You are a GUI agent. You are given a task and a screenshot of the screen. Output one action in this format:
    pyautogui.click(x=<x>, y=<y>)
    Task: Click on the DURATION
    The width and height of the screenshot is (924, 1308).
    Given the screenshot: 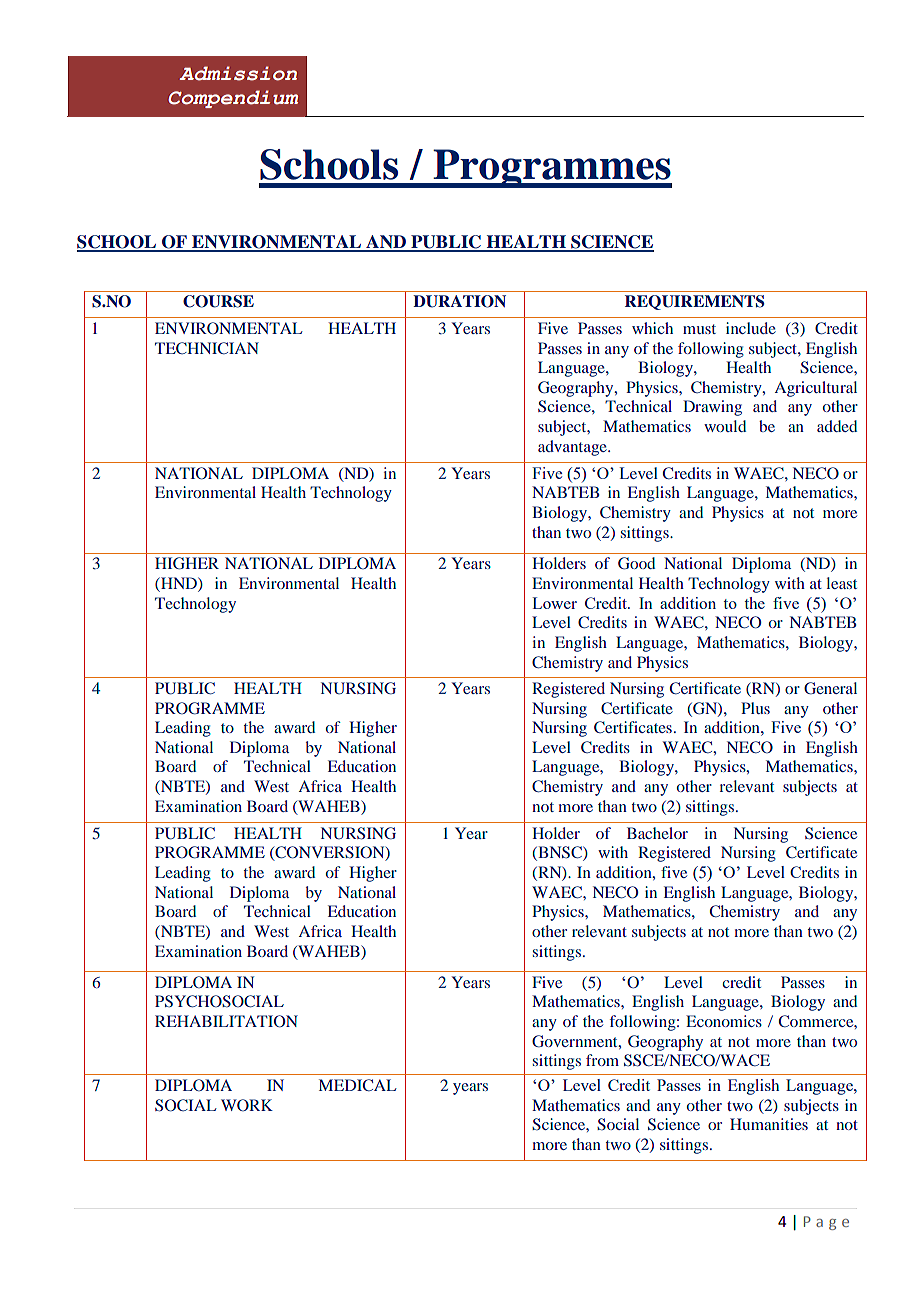 What is the action you would take?
    pyautogui.click(x=459, y=301)
